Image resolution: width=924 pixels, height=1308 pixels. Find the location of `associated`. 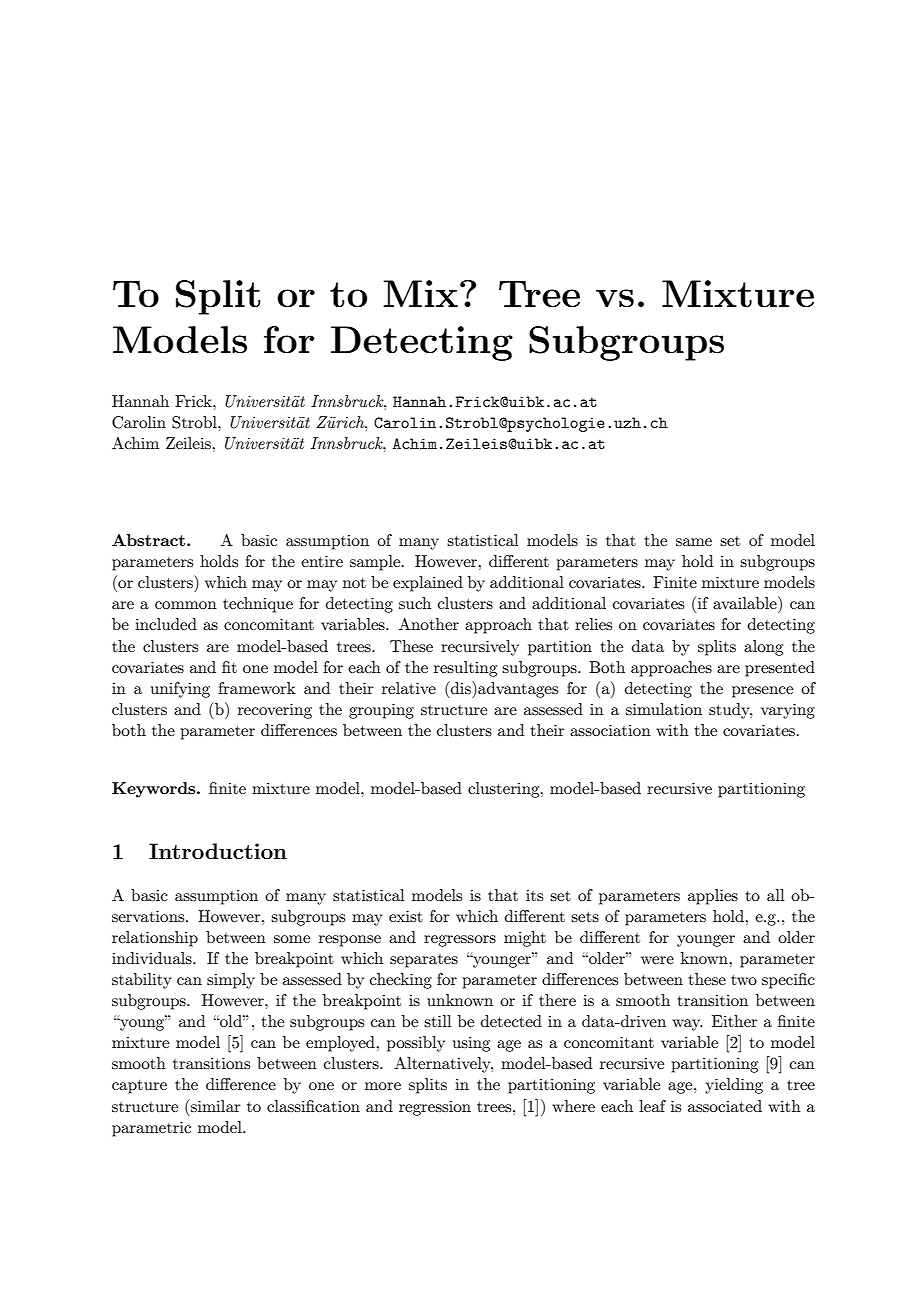

associated is located at coordinates (725, 1106).
